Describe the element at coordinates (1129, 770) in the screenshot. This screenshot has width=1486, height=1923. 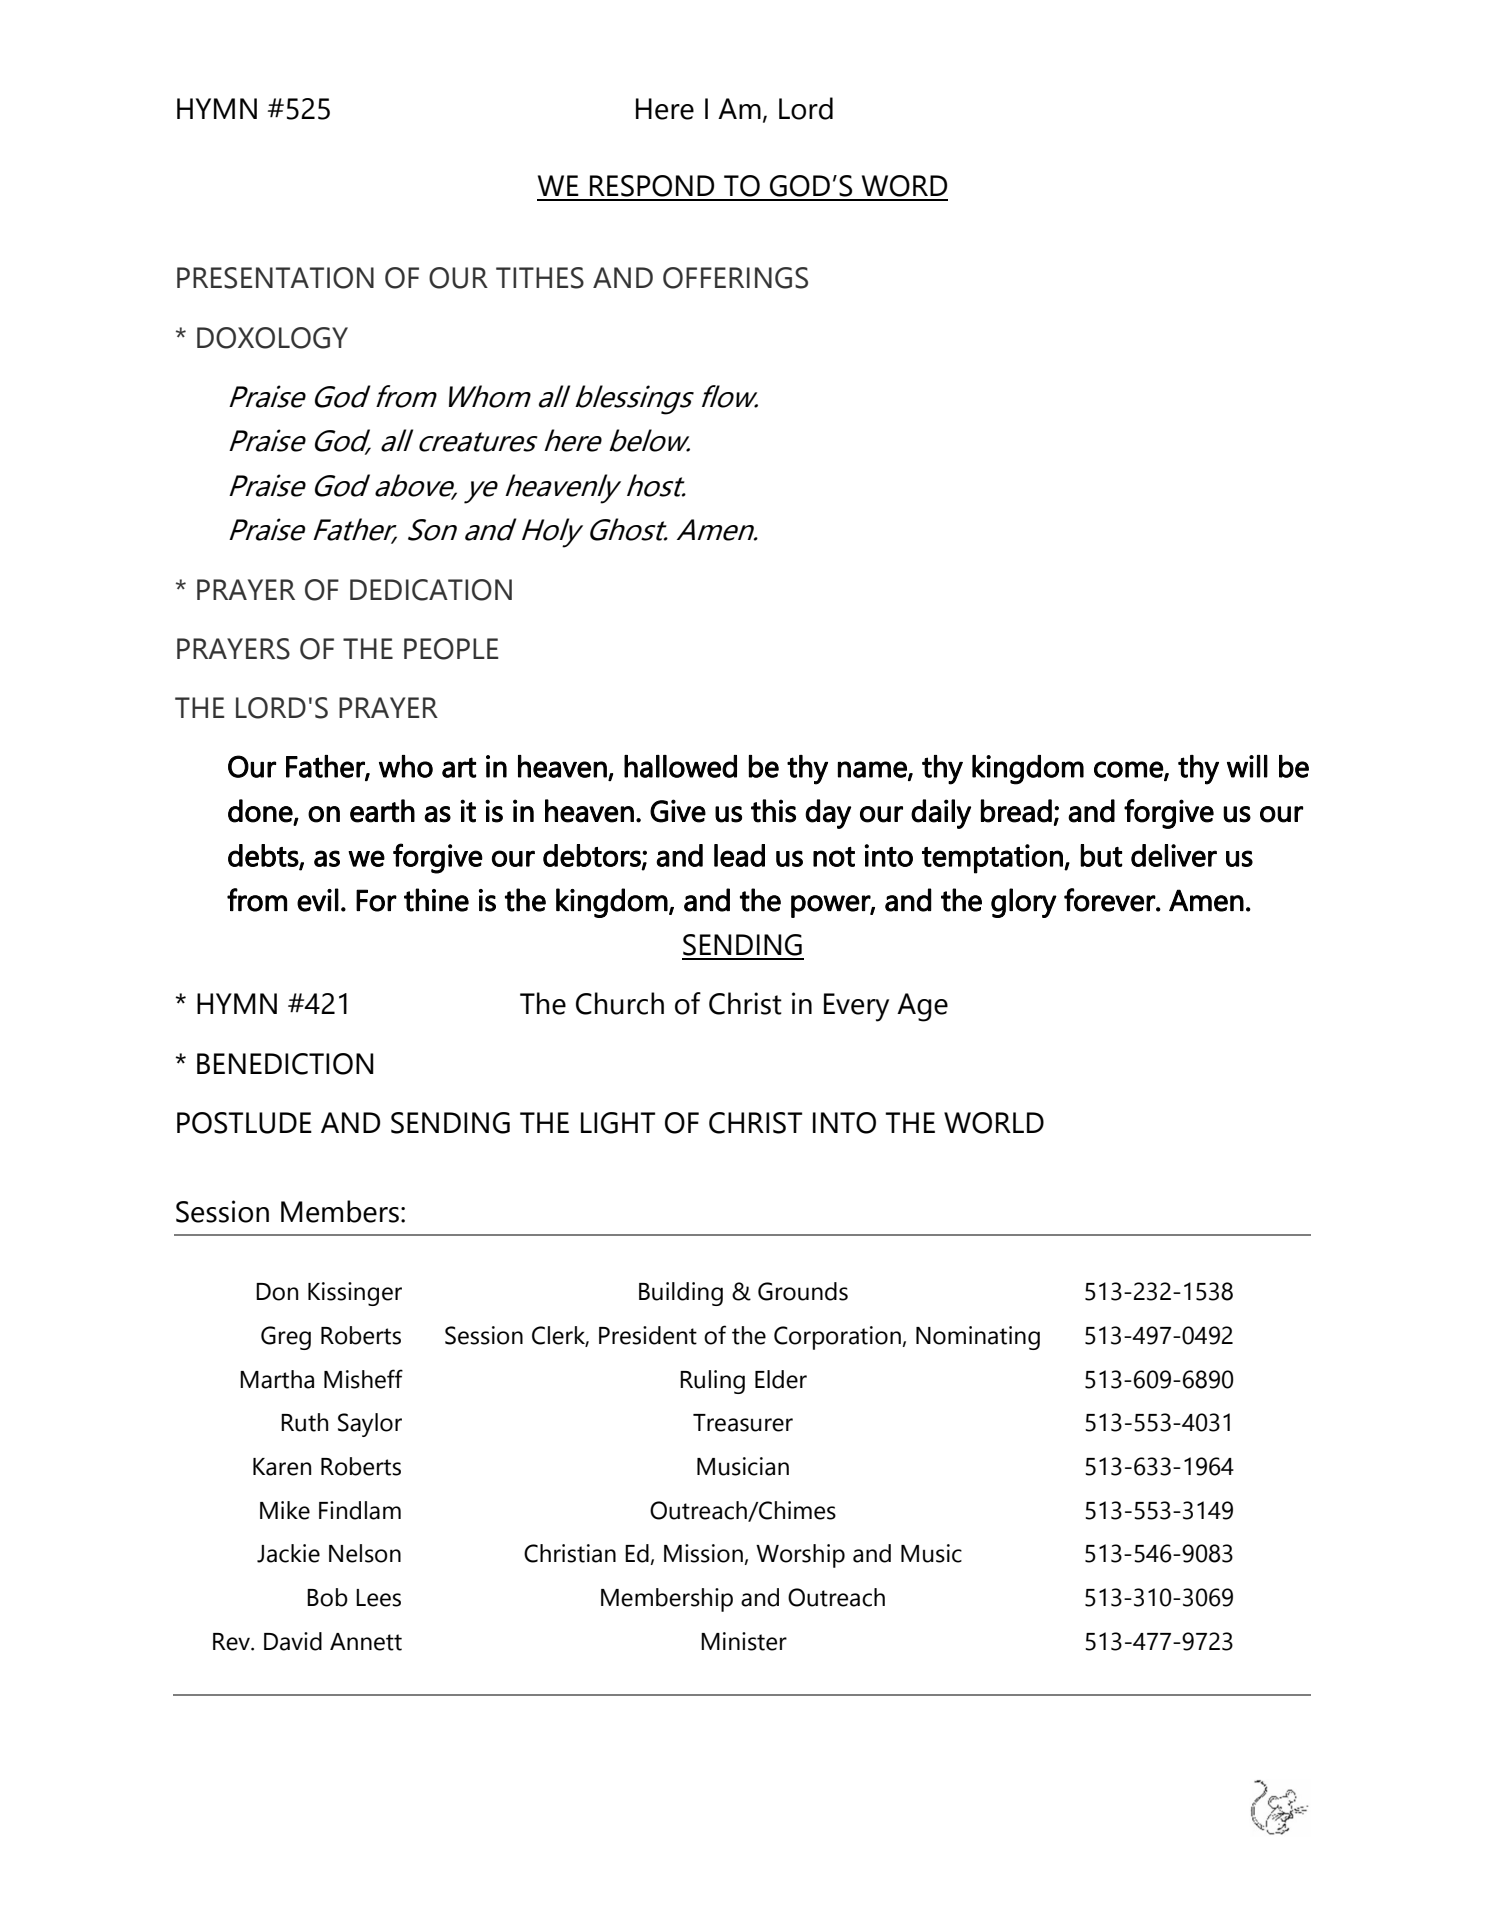
I see `come` at that location.
